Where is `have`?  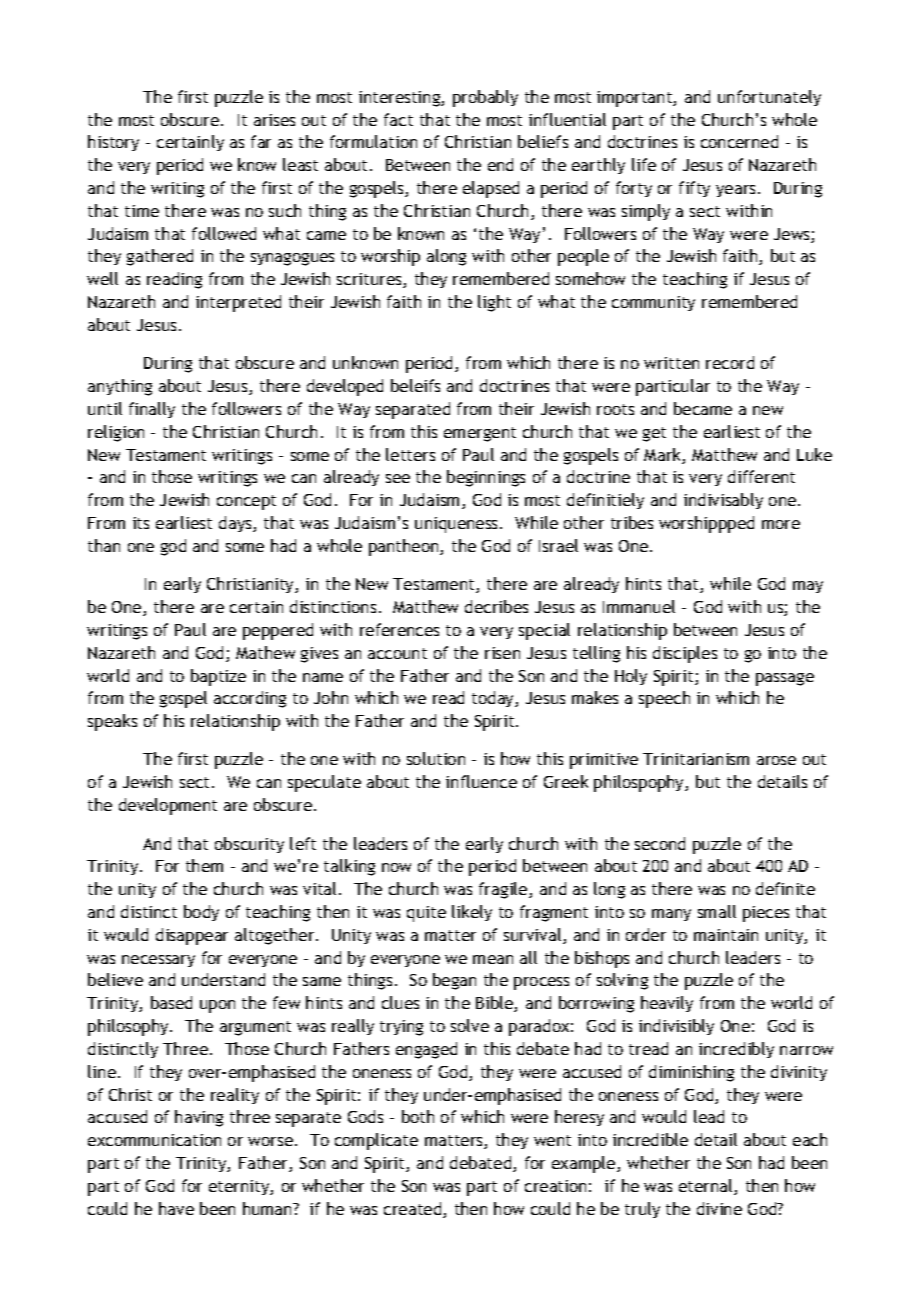
have is located at coordinates (176, 1208).
